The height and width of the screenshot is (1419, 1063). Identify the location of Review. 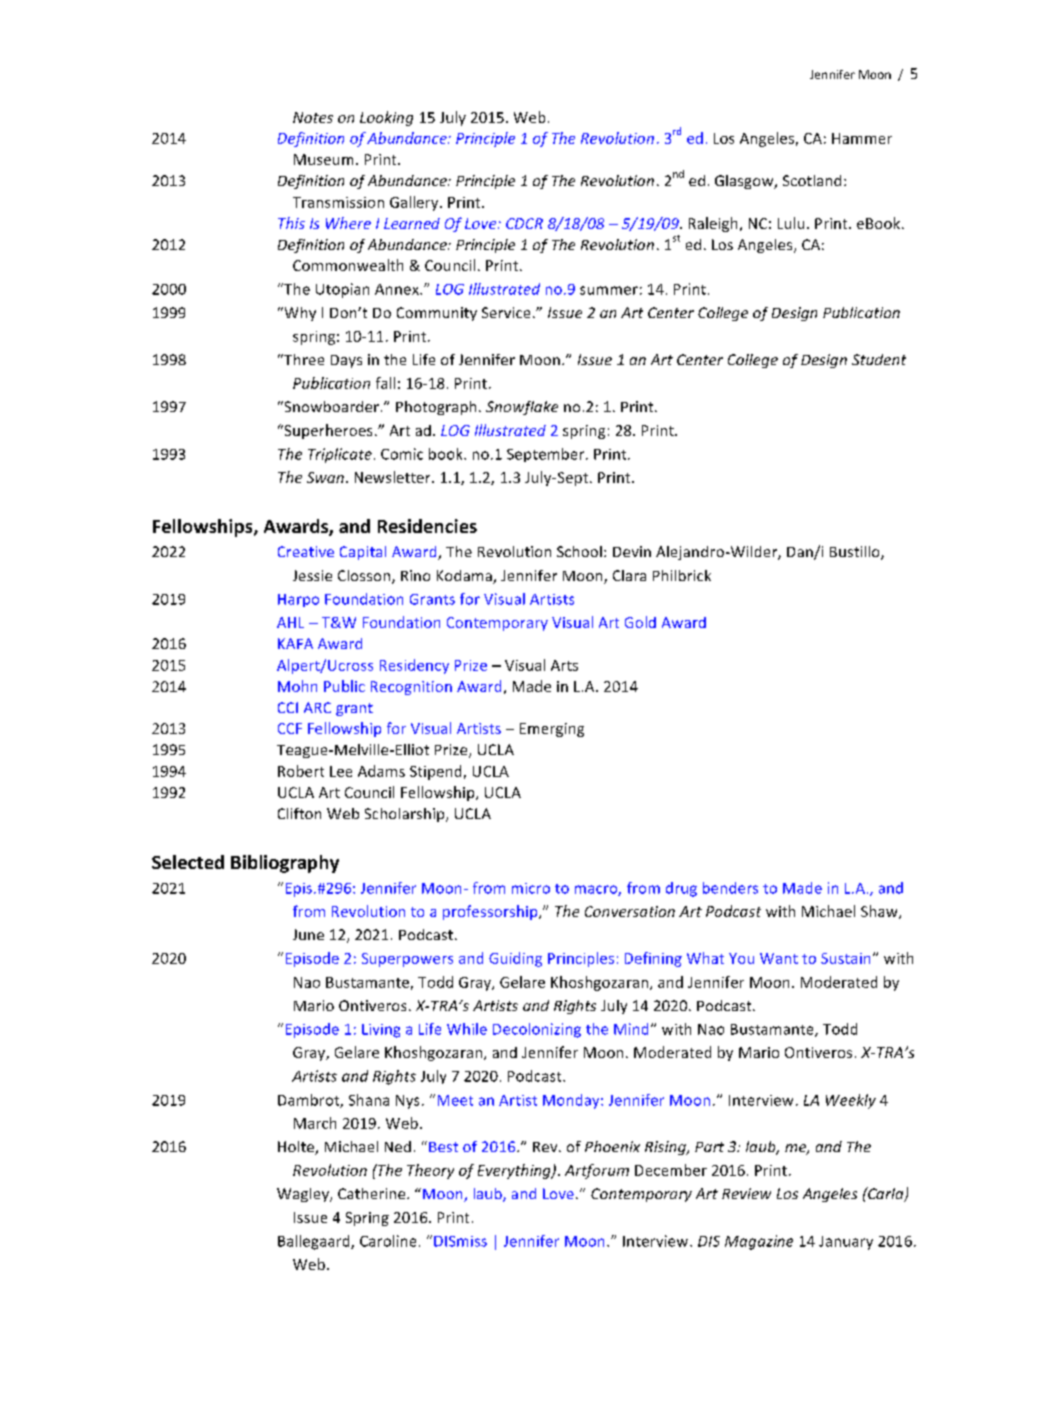
(746, 1193).
